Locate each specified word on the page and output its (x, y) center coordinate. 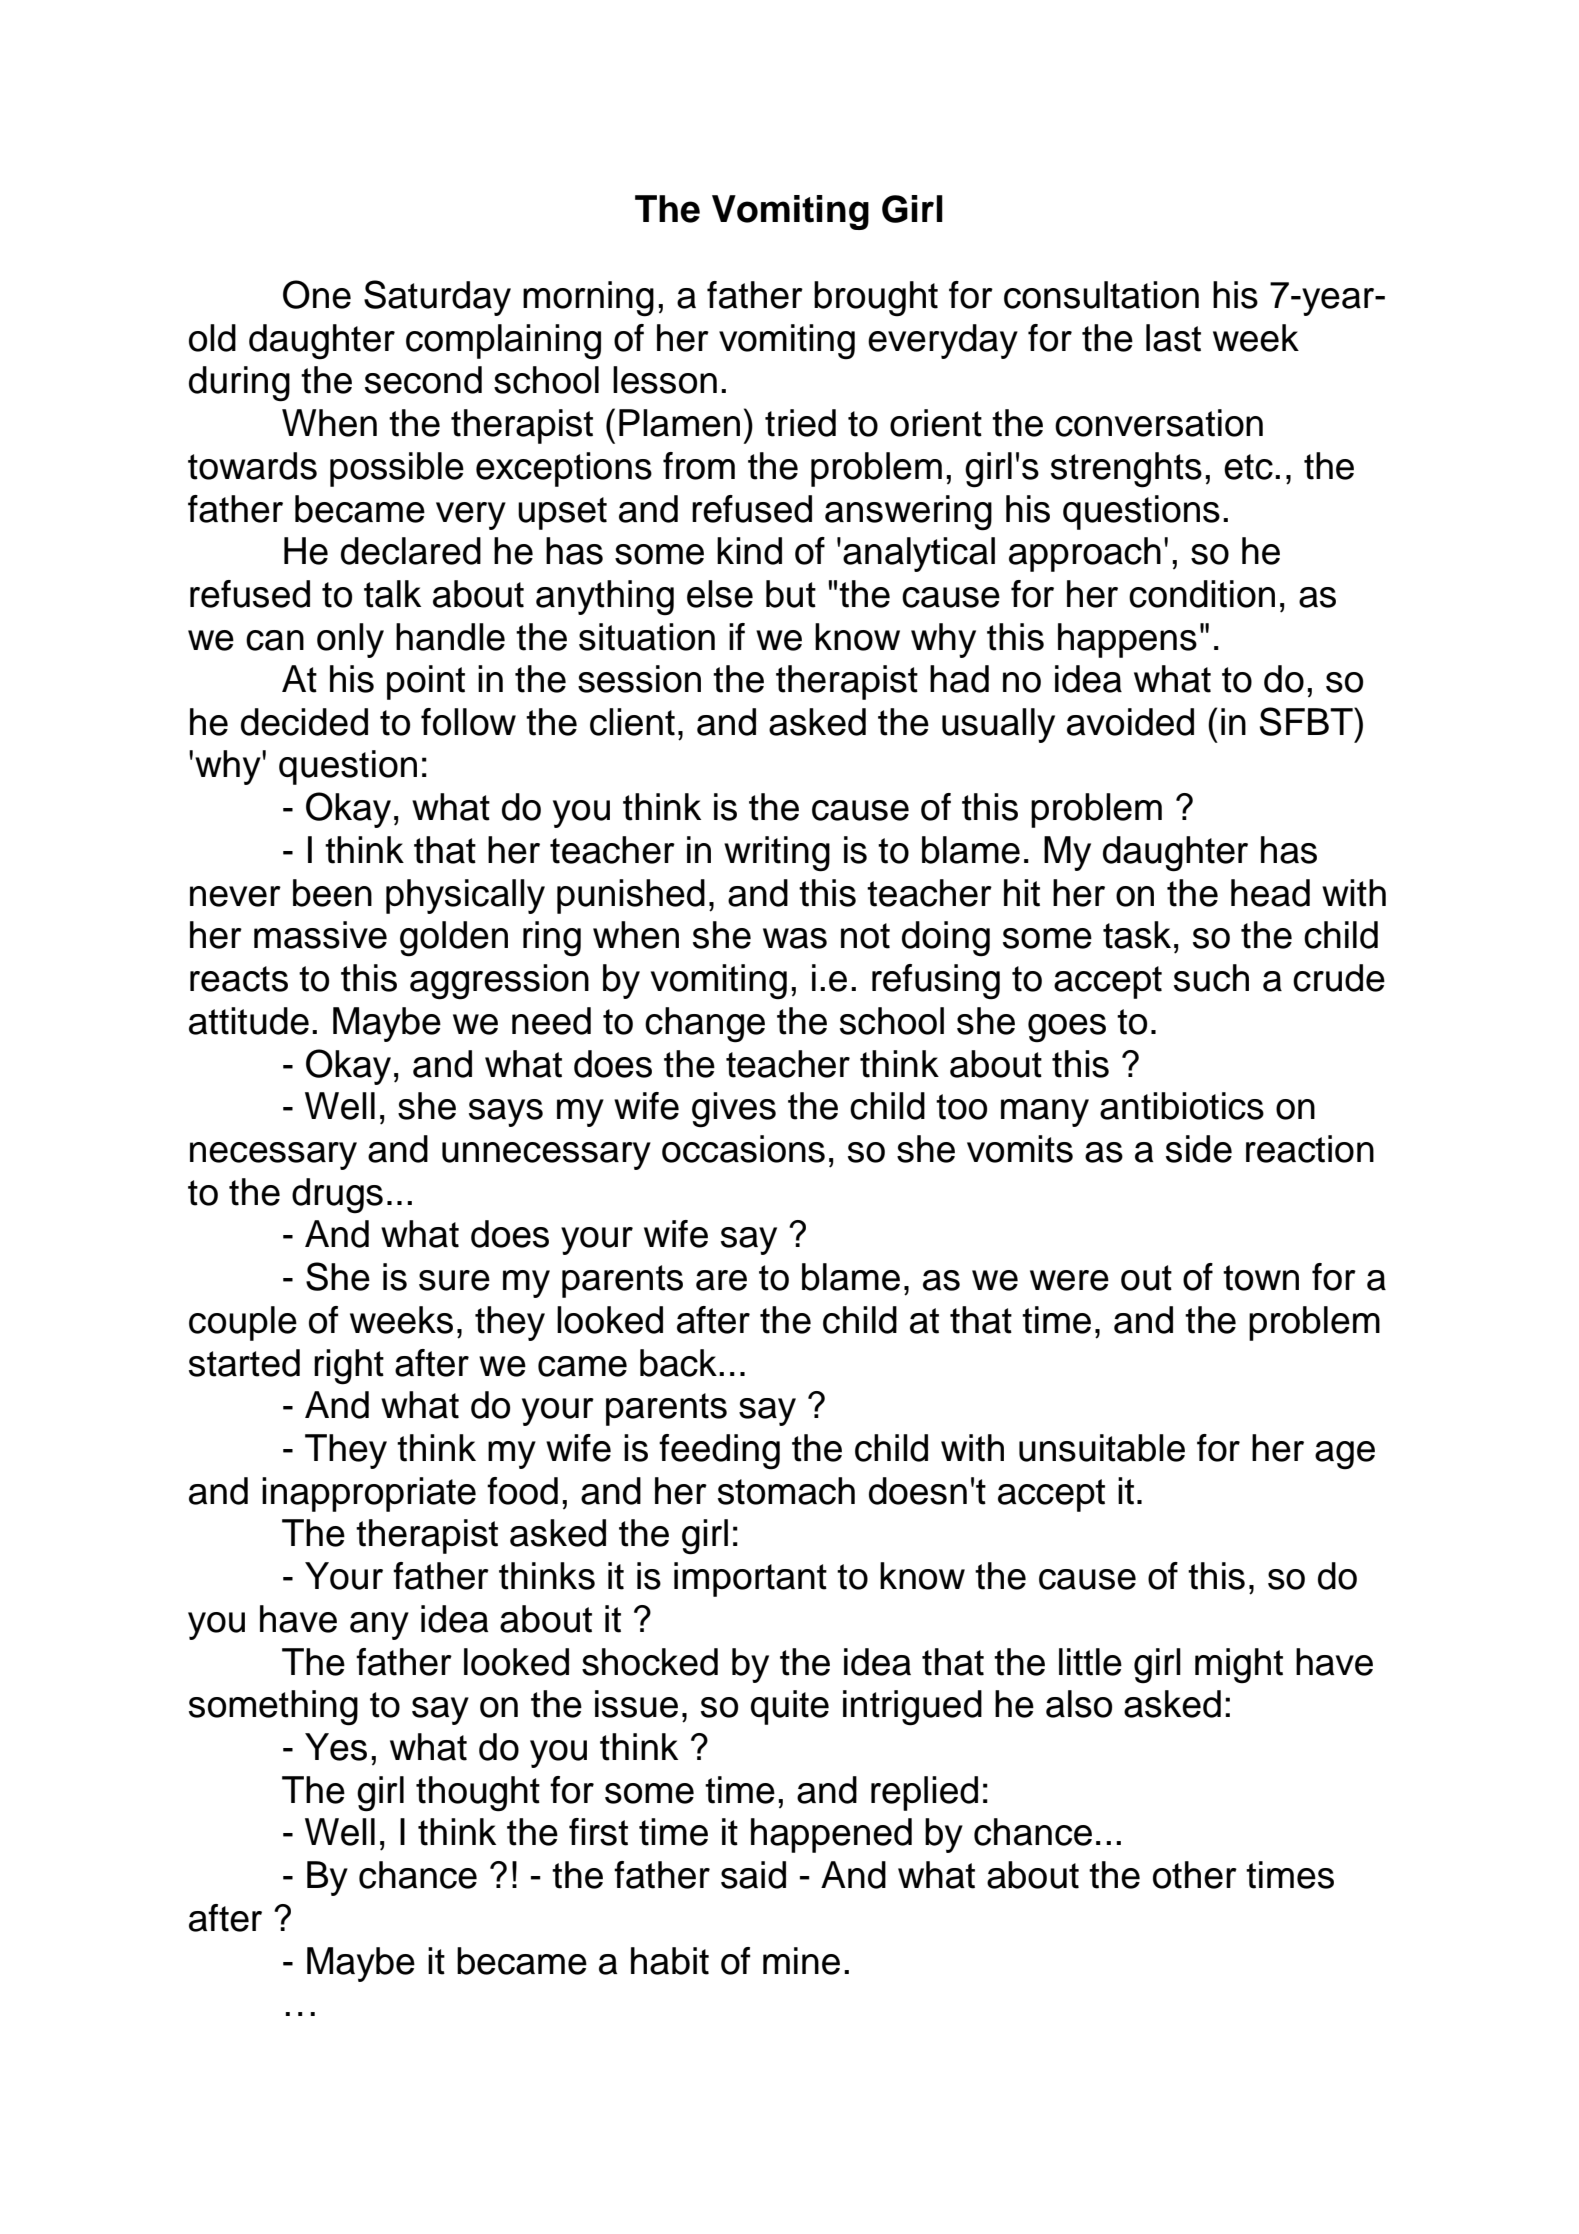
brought (876, 299)
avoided (1130, 722)
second (423, 380)
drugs (337, 1196)
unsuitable (1102, 1448)
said (753, 1875)
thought (478, 1794)
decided (304, 722)
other (1195, 1875)
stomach (786, 1491)
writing (777, 854)
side (1199, 1149)
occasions (743, 1149)
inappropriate (369, 1494)
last (1173, 338)
